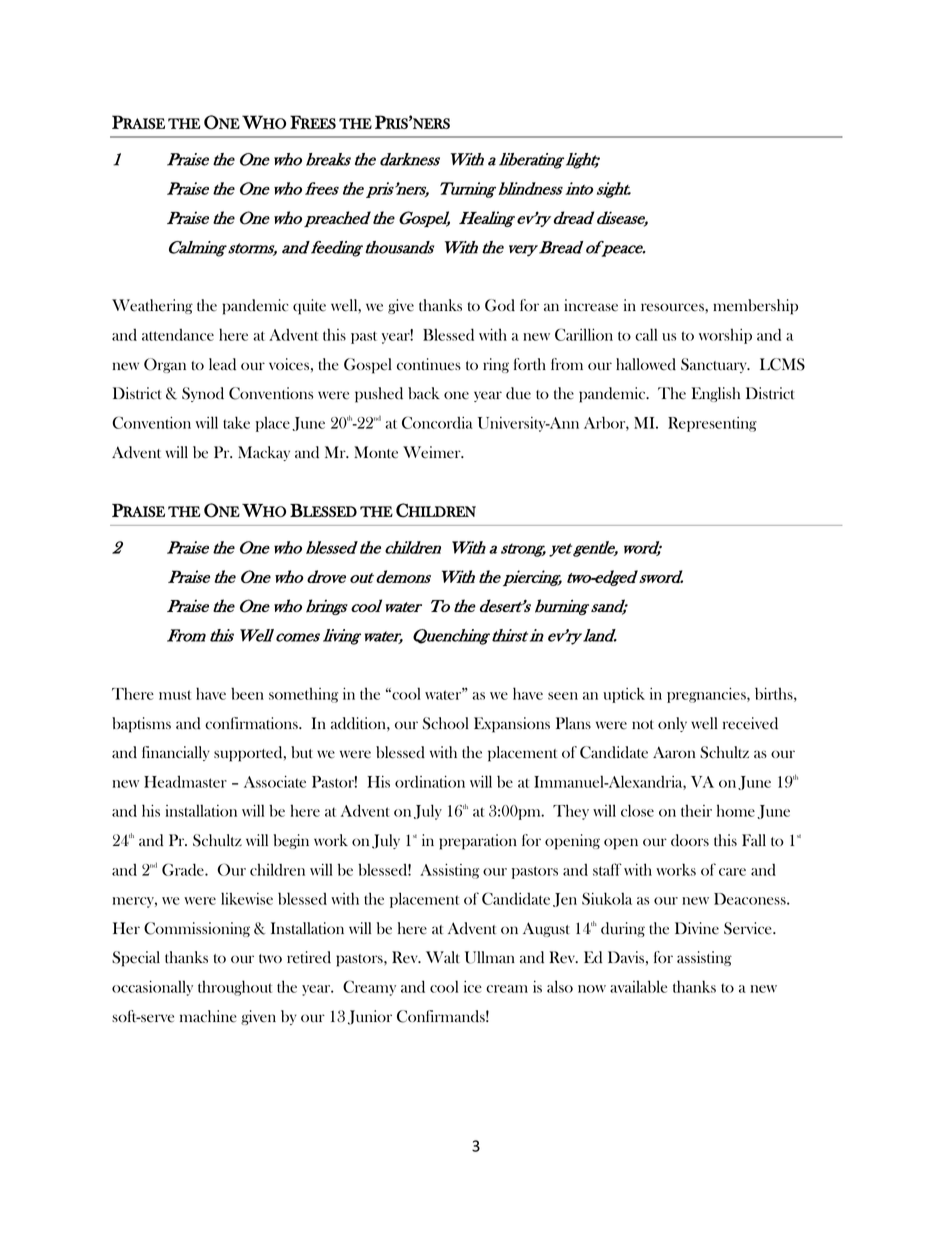  I want to click on God, so click(500, 305).
